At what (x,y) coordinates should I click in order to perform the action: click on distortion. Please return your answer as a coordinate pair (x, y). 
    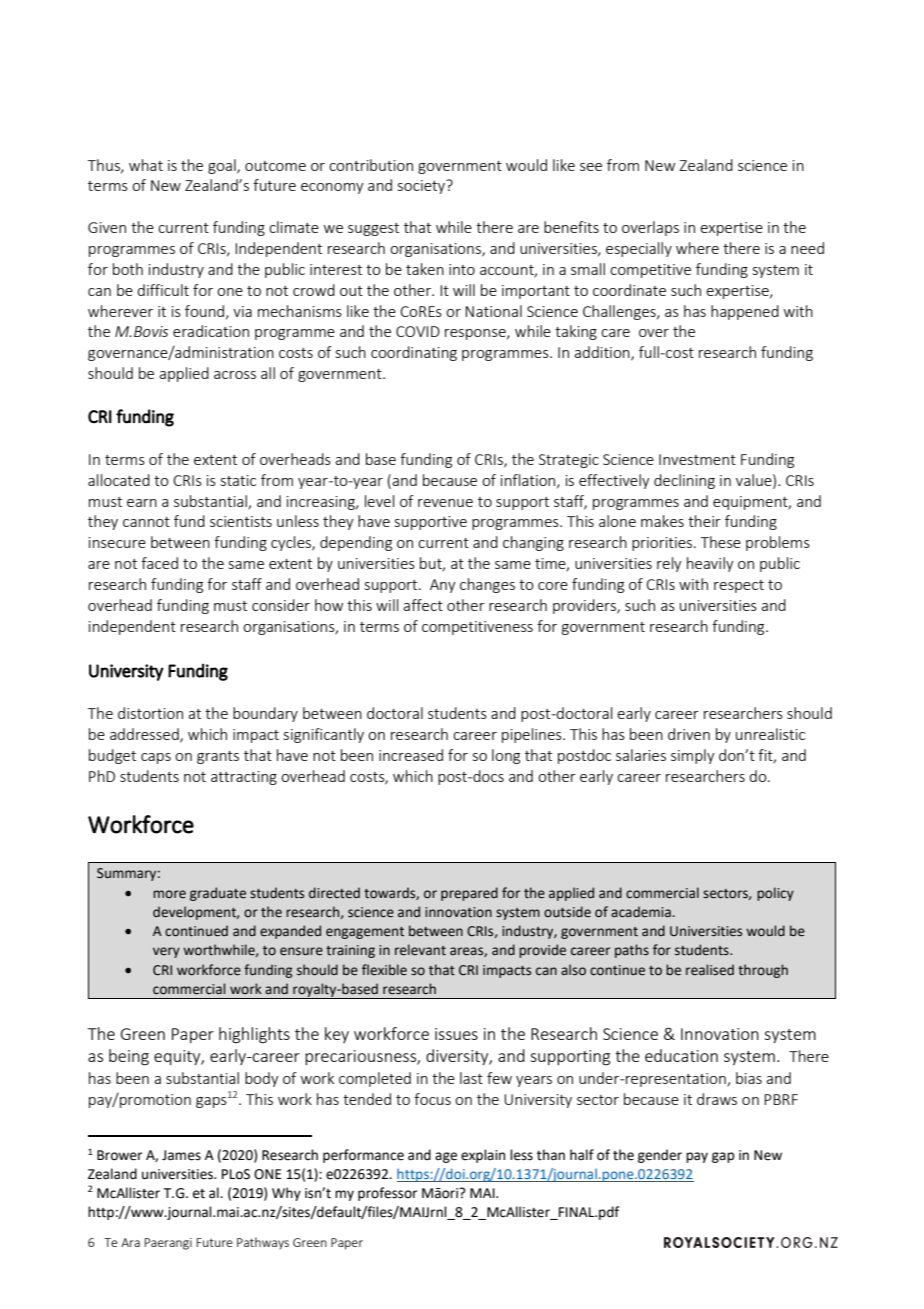
    Looking at the image, I should click on (150, 713).
